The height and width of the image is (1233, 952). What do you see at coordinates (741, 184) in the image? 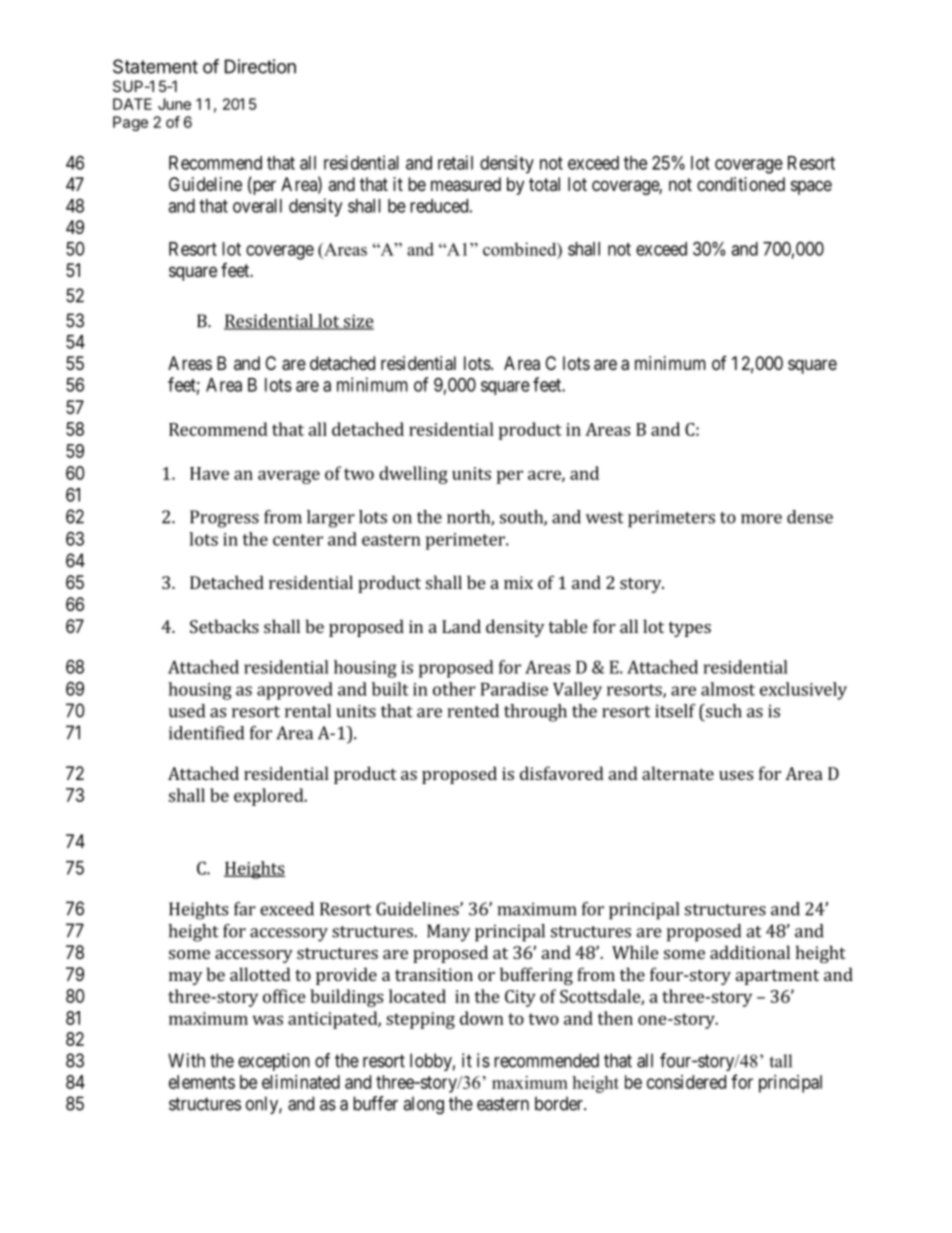
I see `conditioned` at bounding box center [741, 184].
